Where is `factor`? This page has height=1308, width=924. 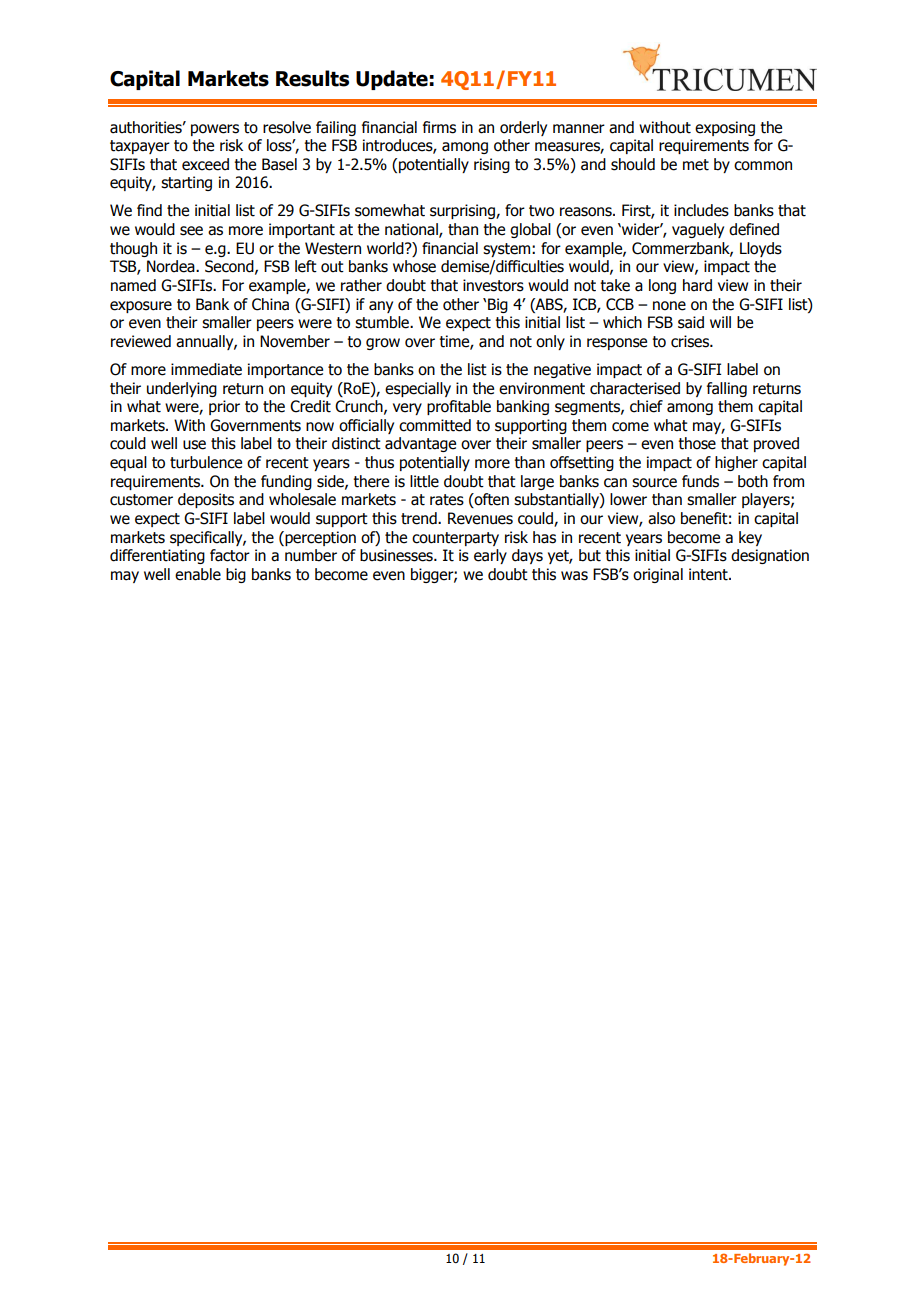 factor is located at coordinates (230, 555).
